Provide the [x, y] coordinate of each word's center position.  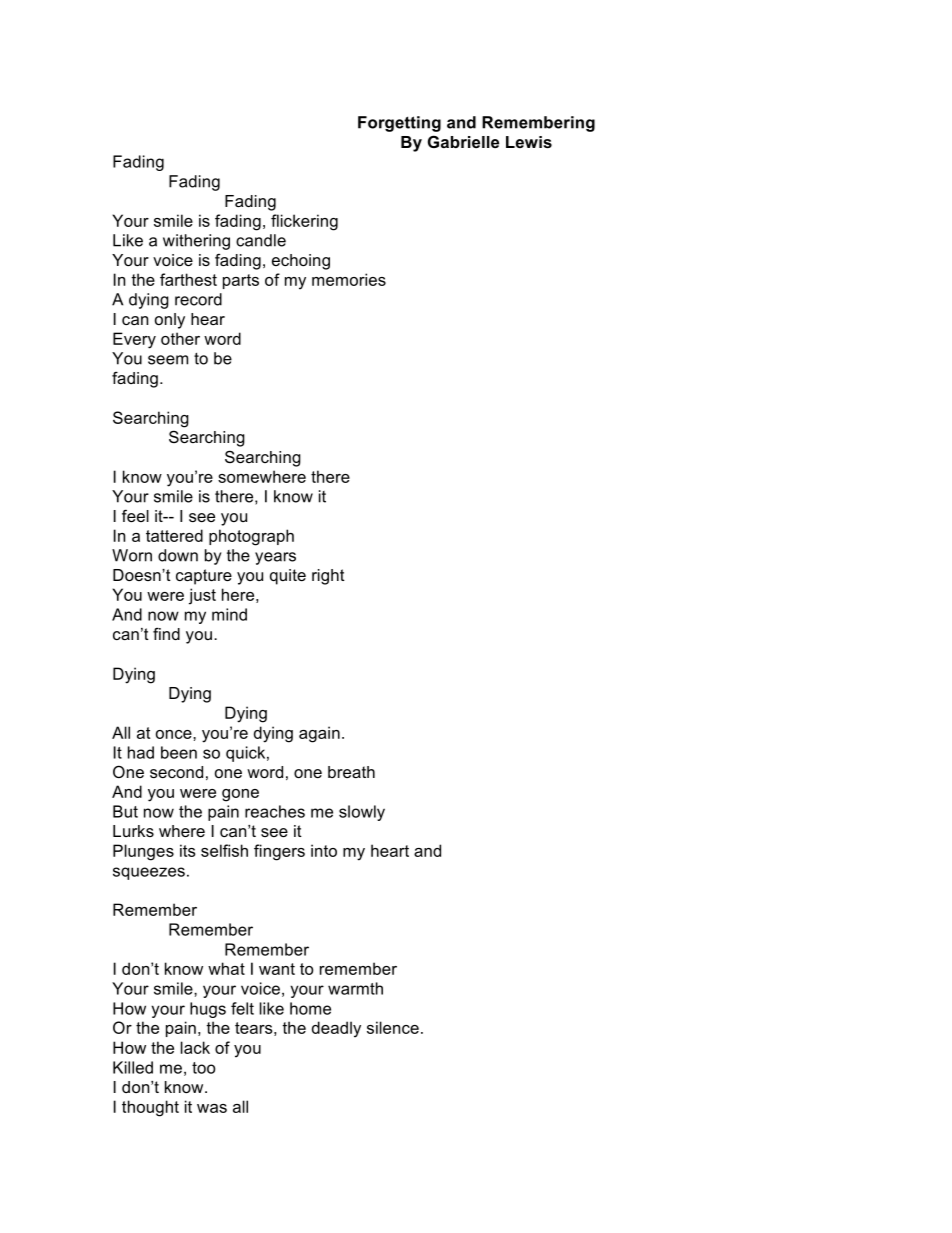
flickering [304, 222]
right [328, 577]
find [166, 633]
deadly [336, 1029]
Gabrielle [463, 141]
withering [196, 242]
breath [351, 772]
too [203, 1068]
